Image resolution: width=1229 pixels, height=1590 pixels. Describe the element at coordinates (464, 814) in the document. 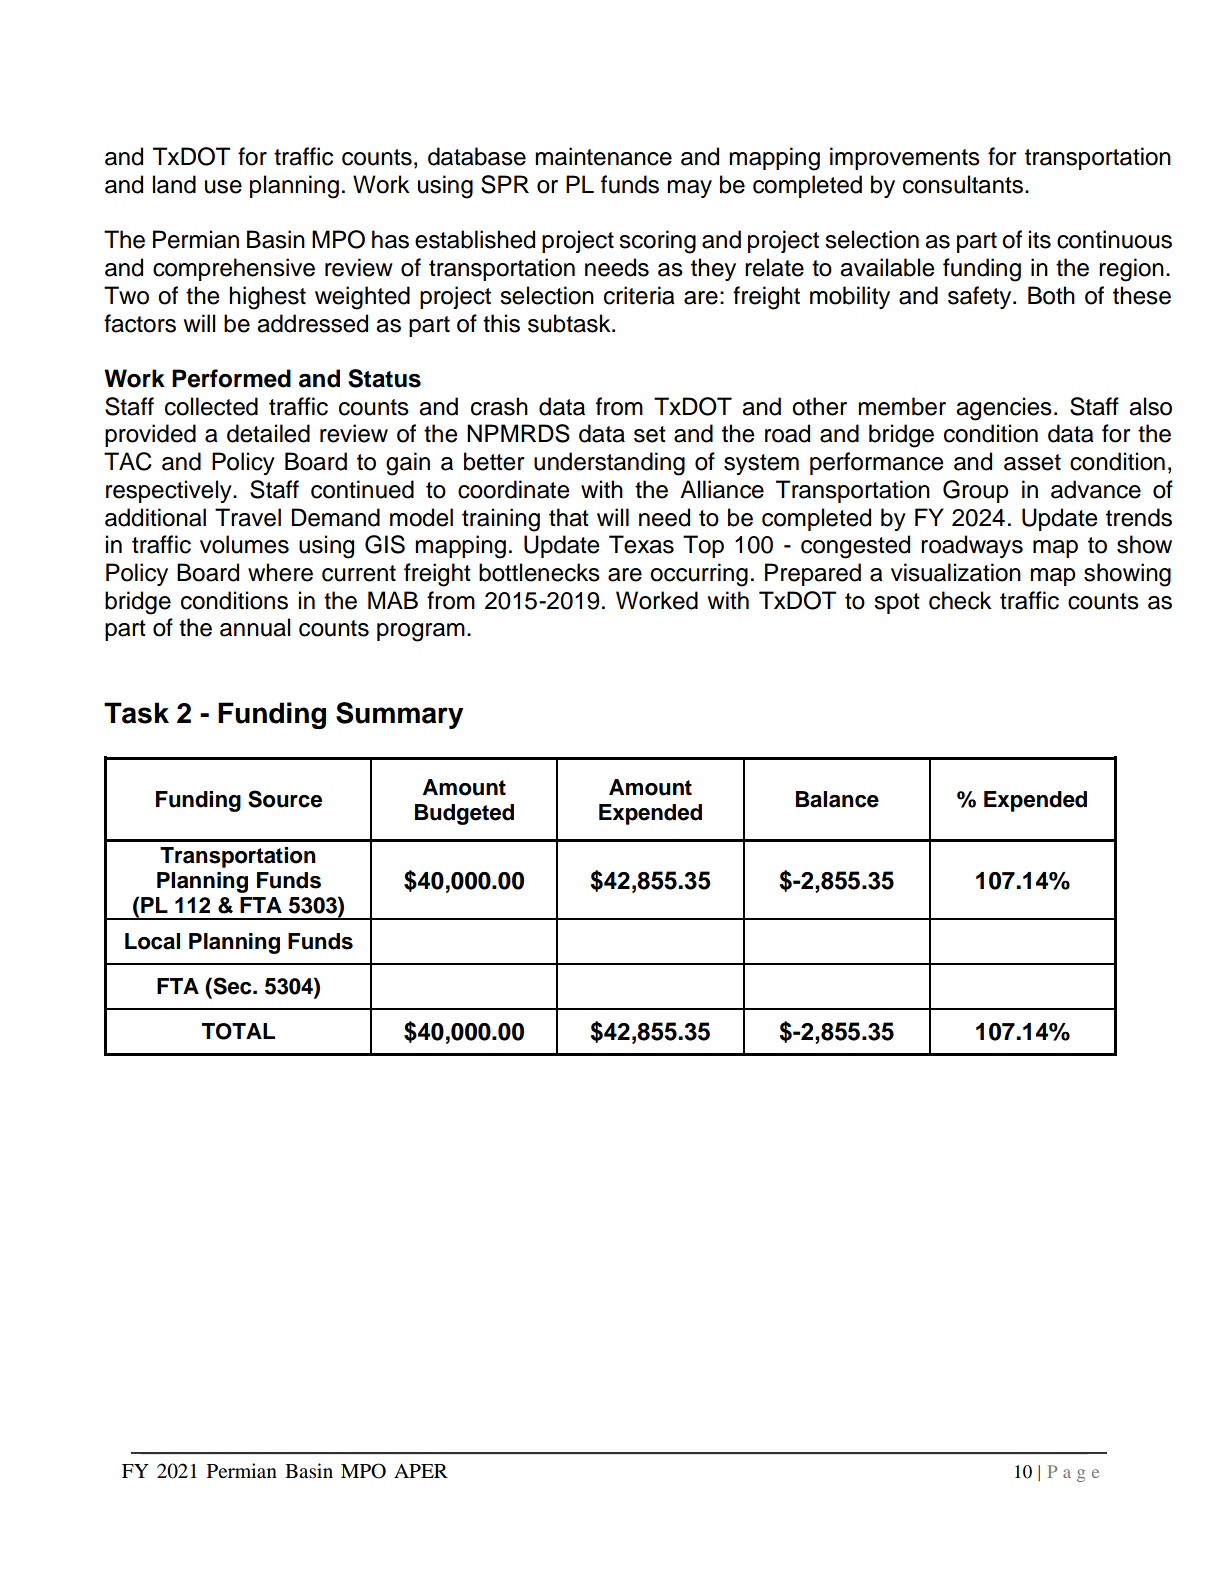

I see `Budgeted` at that location.
